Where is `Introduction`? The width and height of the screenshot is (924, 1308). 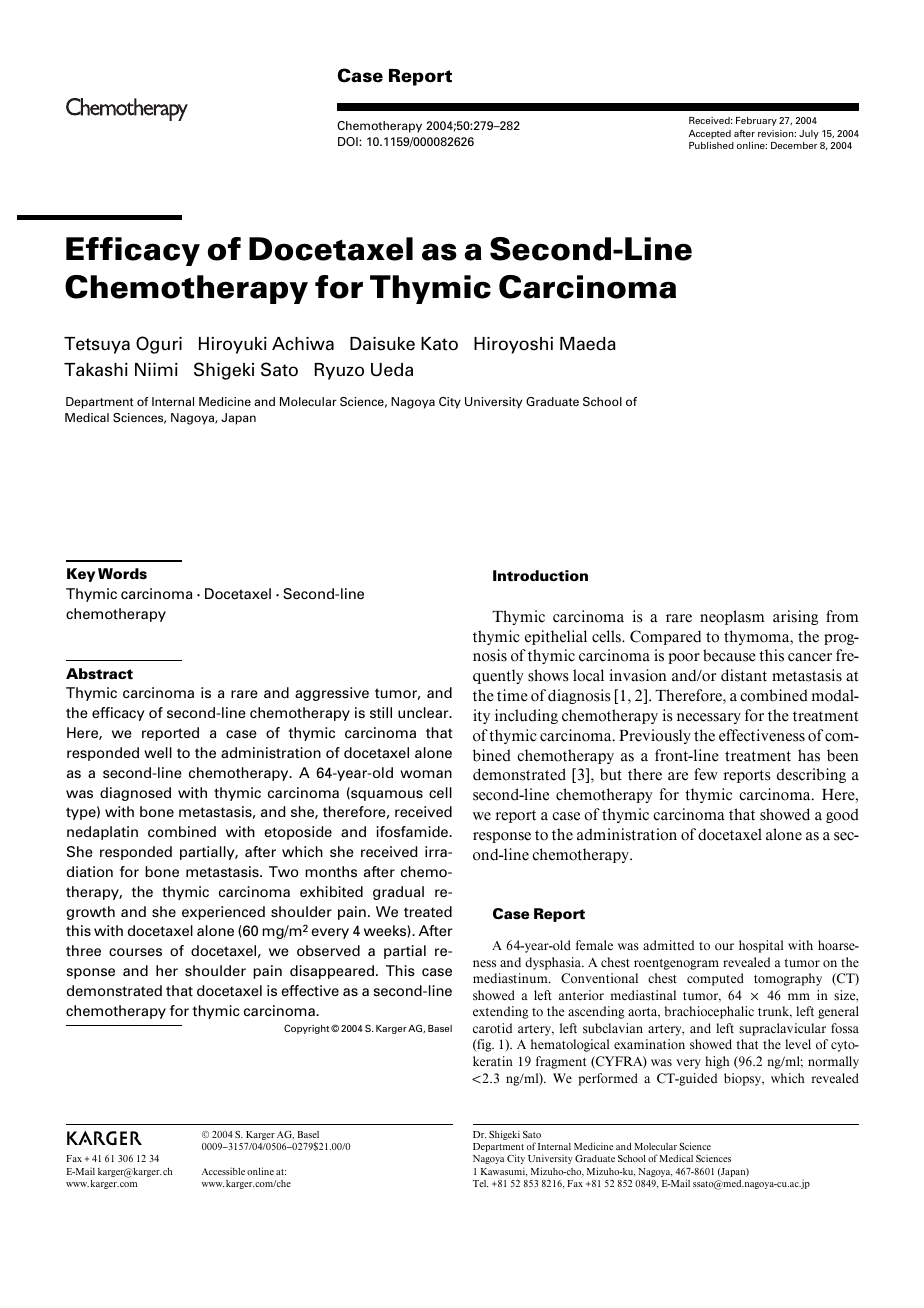 Introduction is located at coordinates (540, 576).
